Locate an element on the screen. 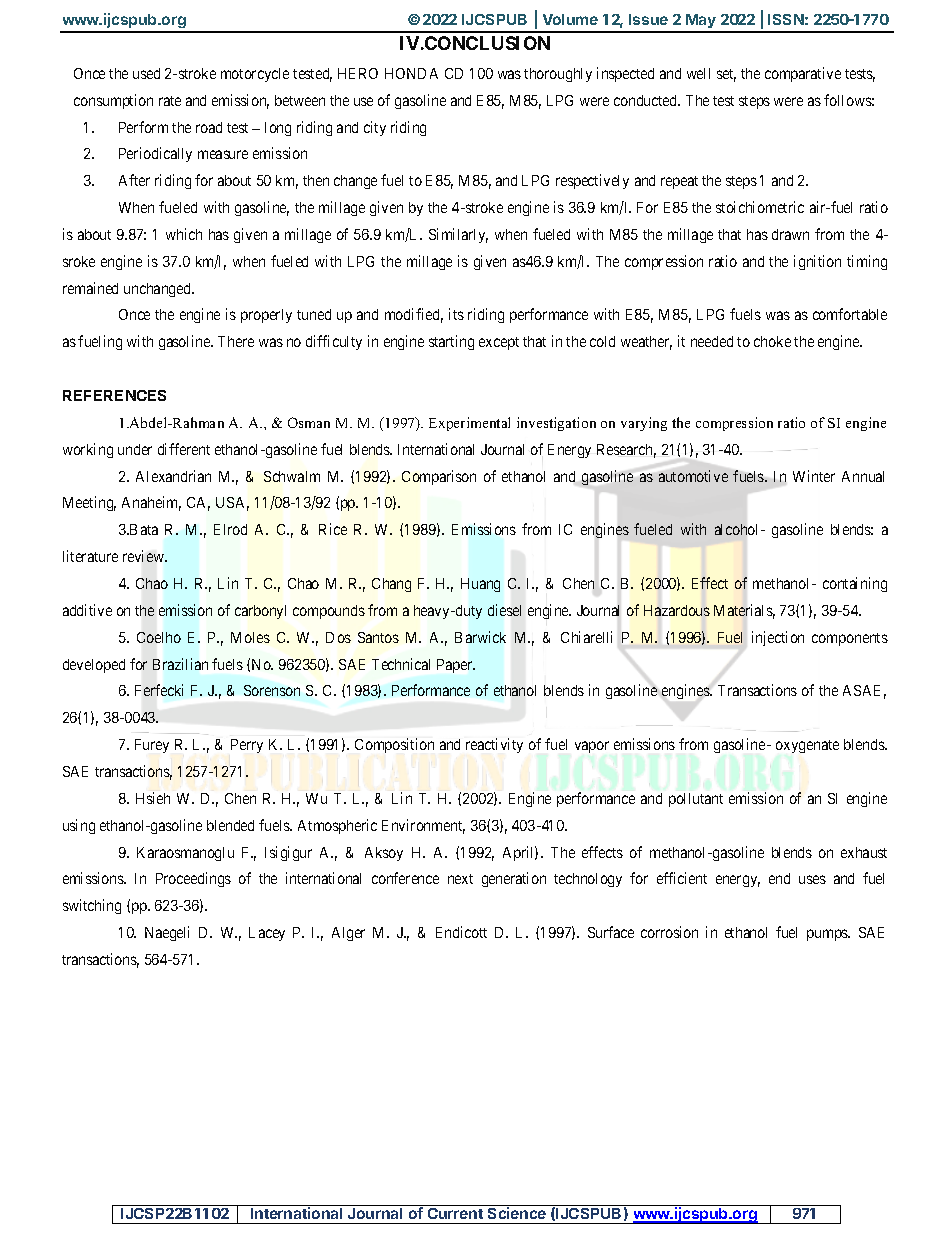  next is located at coordinates (460, 879).
